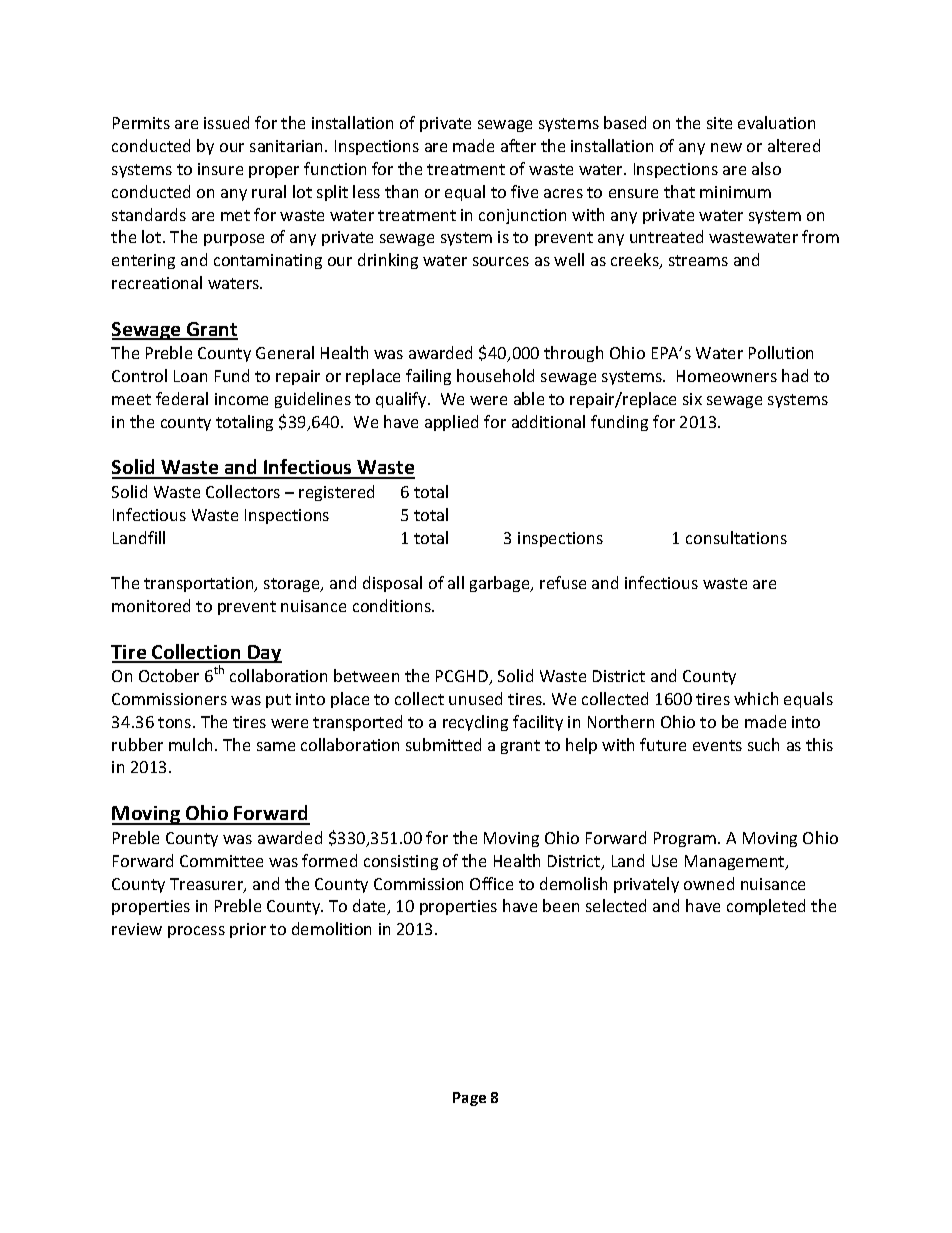  Describe the element at coordinates (220, 169) in the screenshot. I see `insure` at that location.
